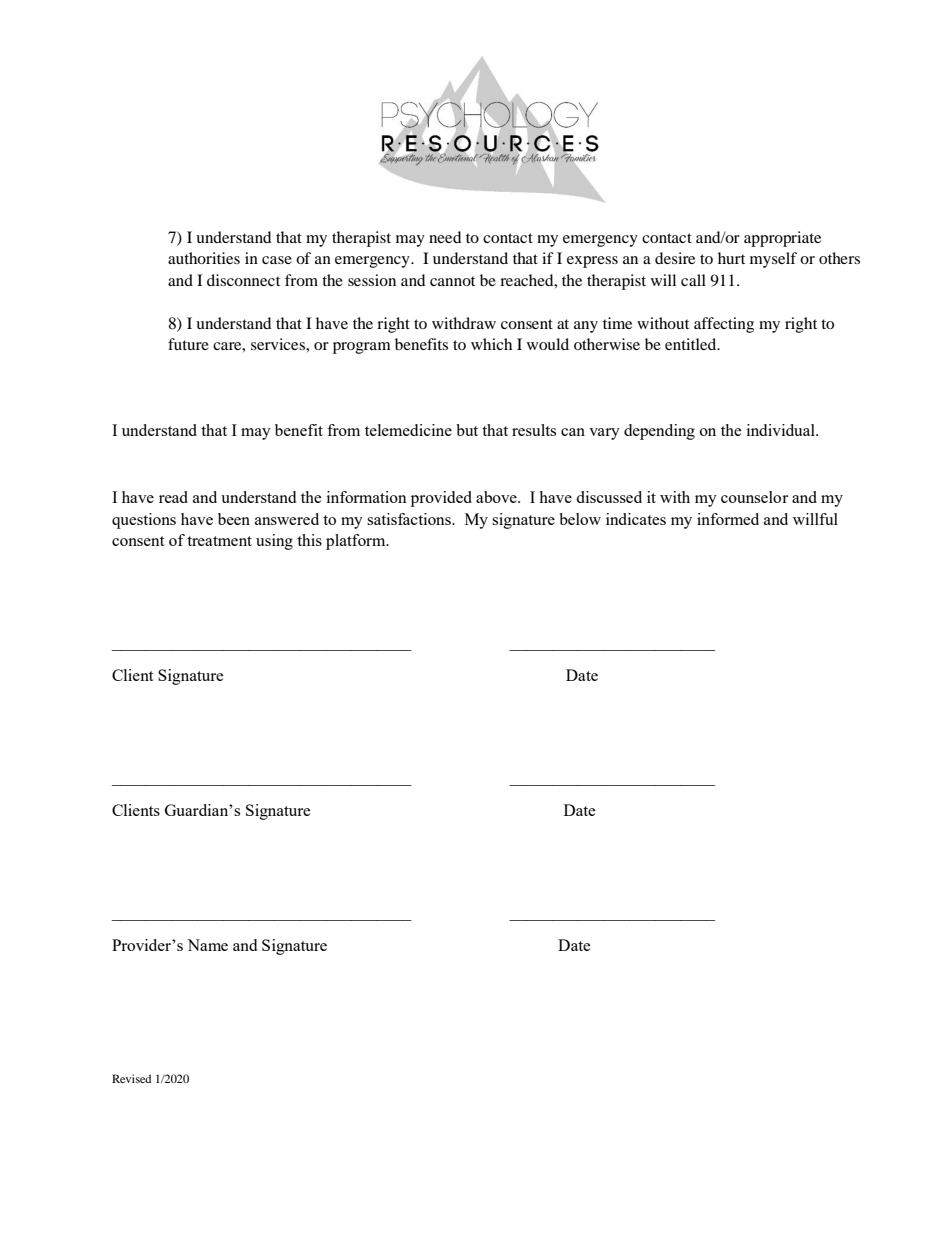  I want to click on Revised, so click(131, 1078).
